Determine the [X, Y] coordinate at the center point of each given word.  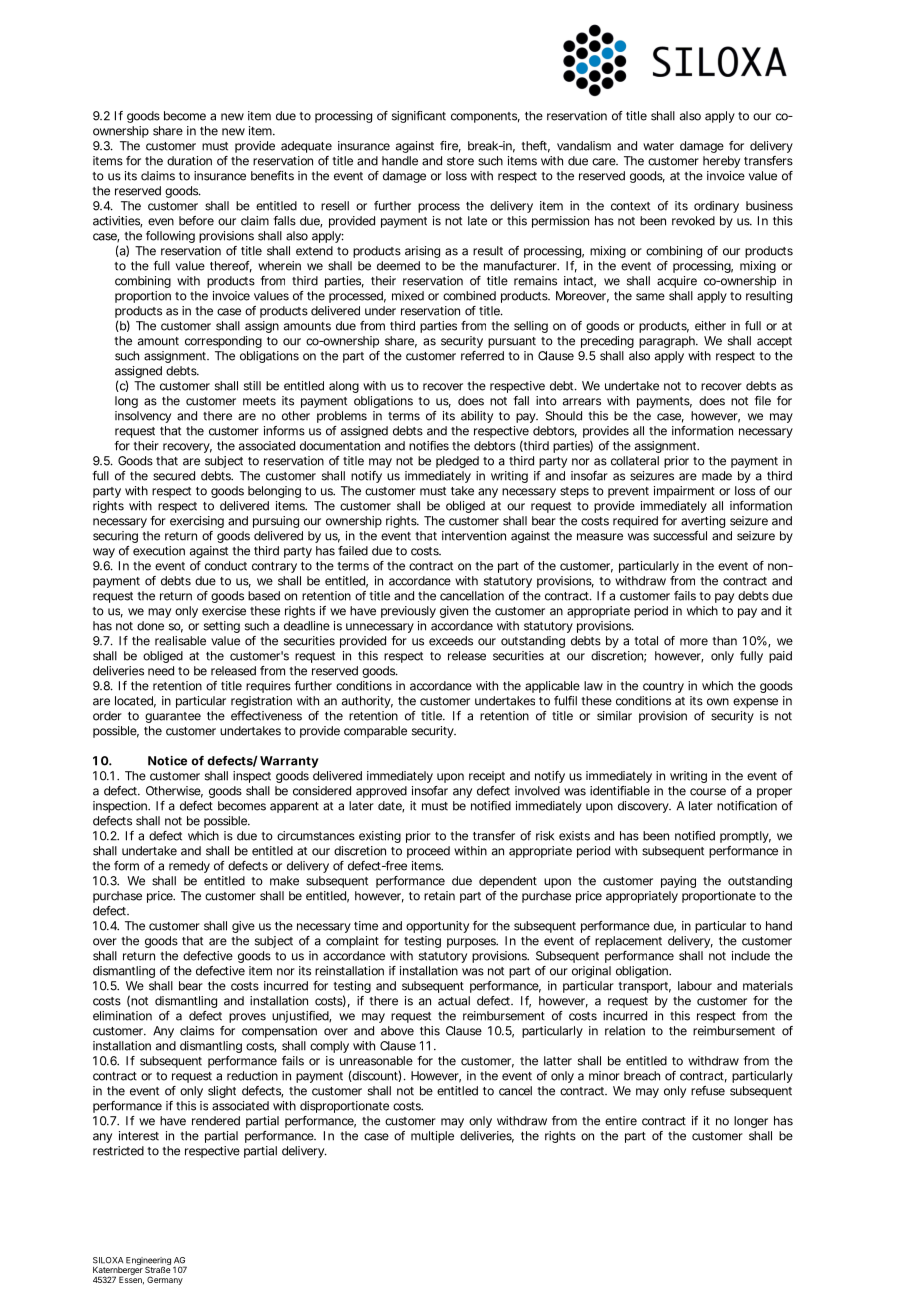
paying [678, 882]
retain [439, 896]
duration [189, 161]
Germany [165, 1280]
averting [703, 522]
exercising [197, 522]
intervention [474, 536]
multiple [432, 1137]
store [460, 161]
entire [621, 1121]
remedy [189, 867]
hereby [721, 162]
